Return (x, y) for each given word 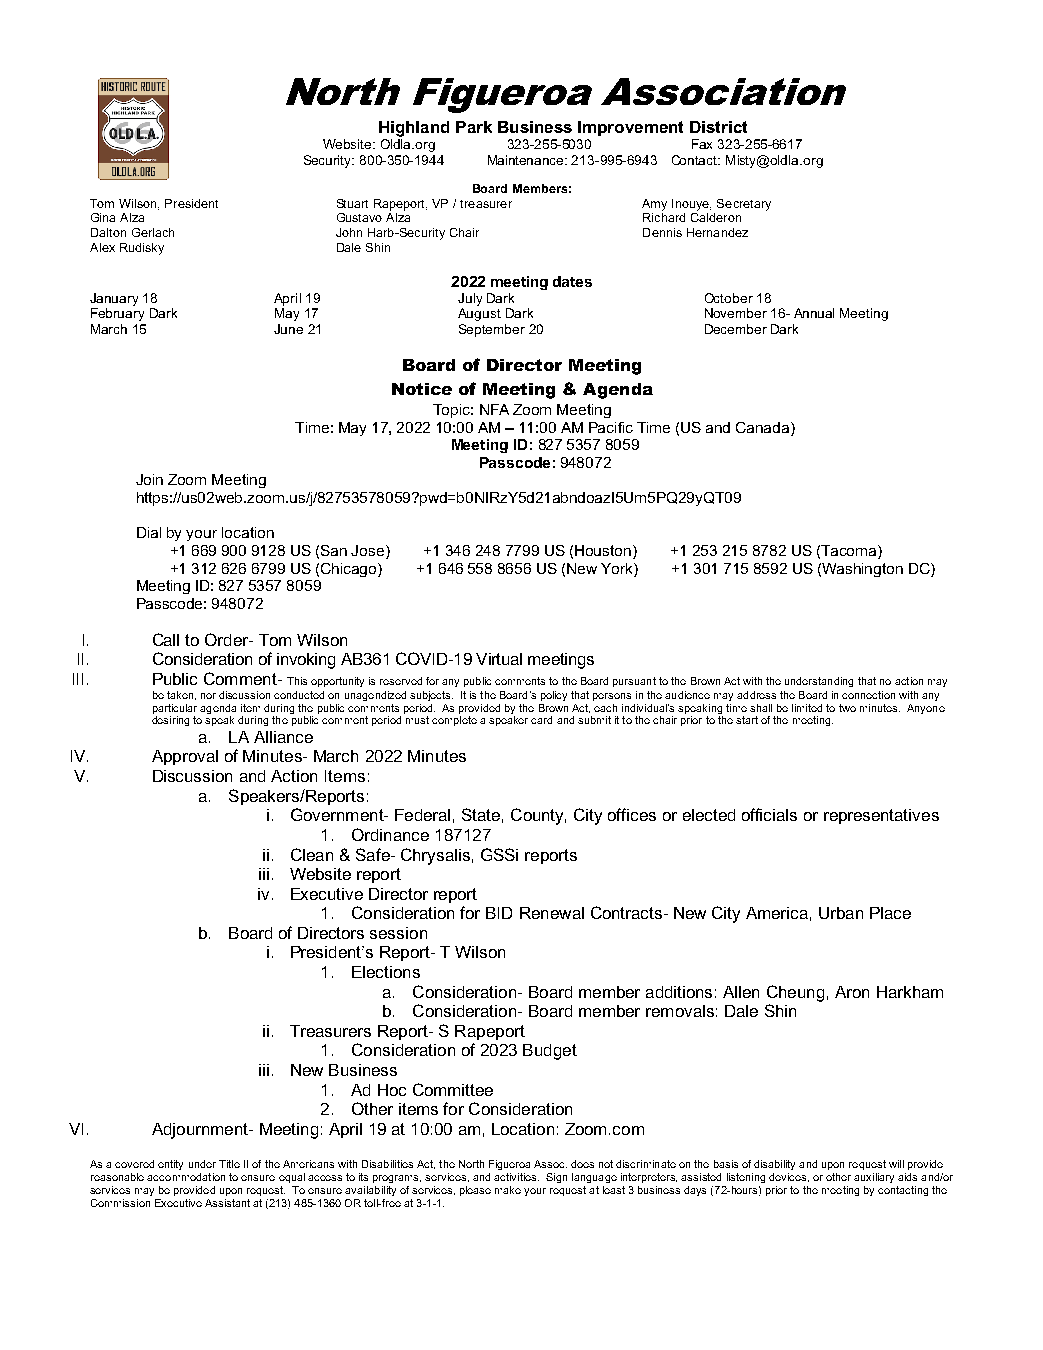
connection (868, 695)
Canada (764, 427)
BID (499, 913)
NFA (494, 409)
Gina (103, 217)
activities (516, 1177)
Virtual (499, 659)
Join (149, 479)
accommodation (186, 1177)
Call (166, 639)
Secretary (744, 205)
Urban (841, 913)
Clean (312, 854)
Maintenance (527, 160)
